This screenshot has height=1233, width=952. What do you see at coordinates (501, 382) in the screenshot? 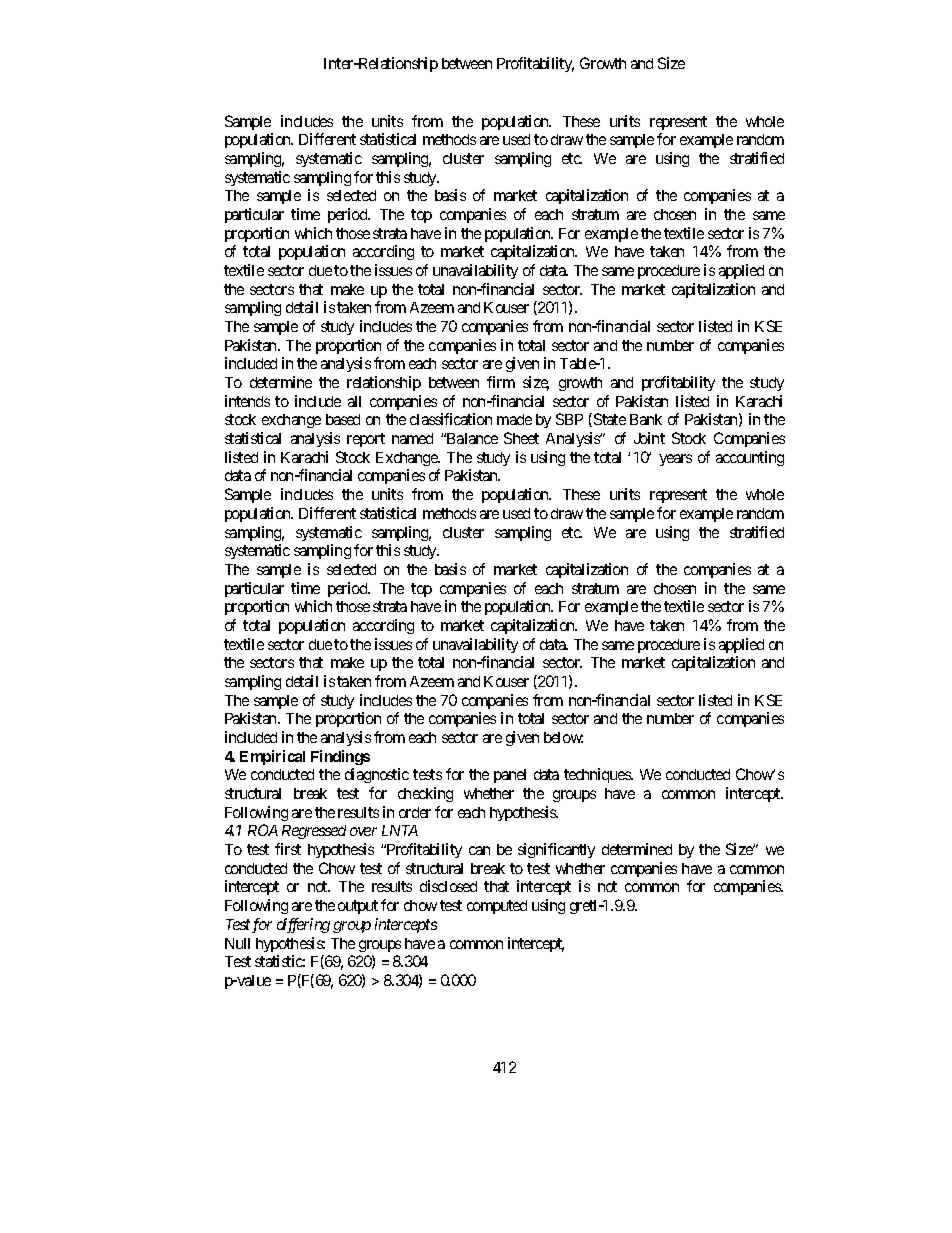
I see `firm` at bounding box center [501, 382].
